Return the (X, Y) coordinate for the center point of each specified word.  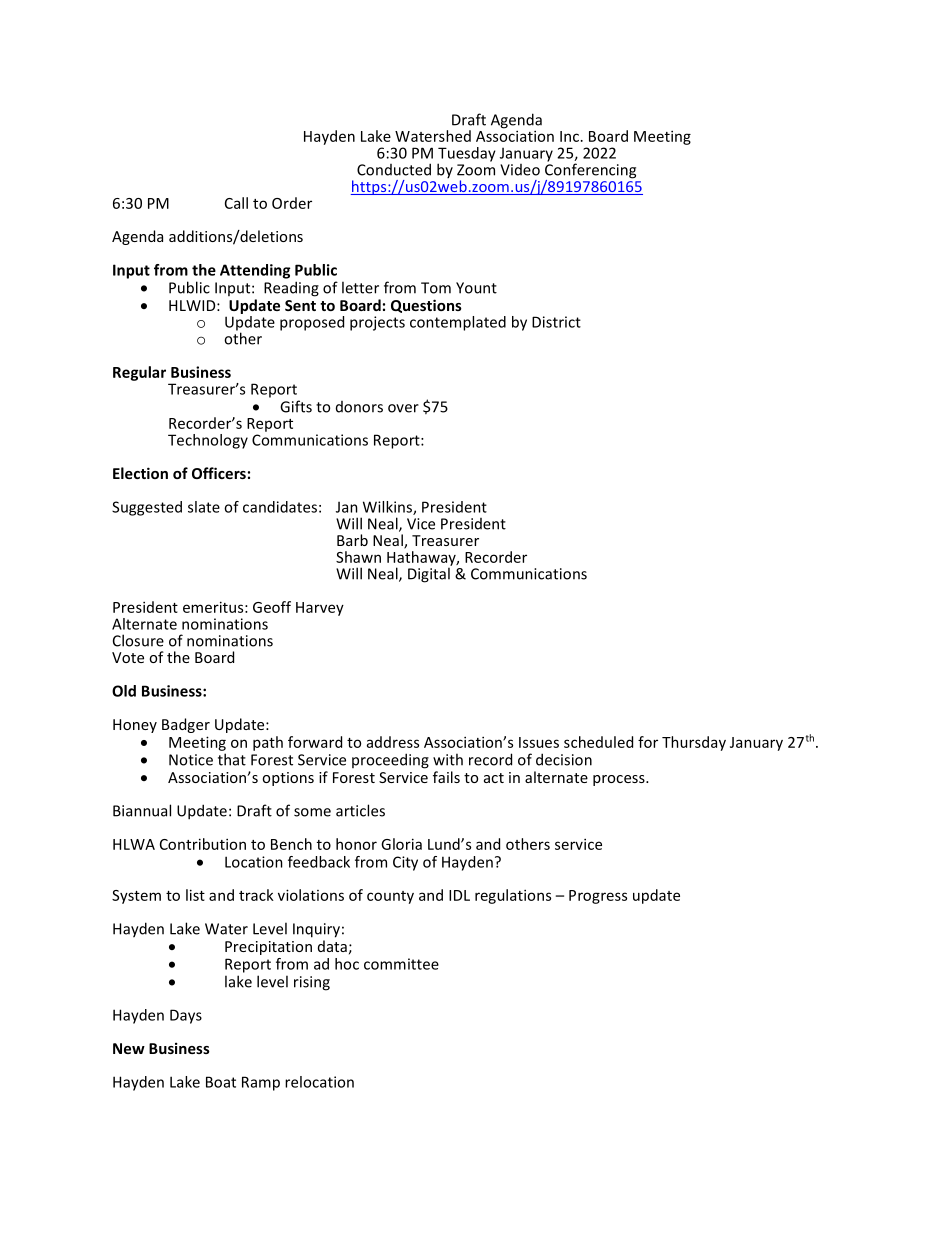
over (403, 408)
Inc (569, 136)
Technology (208, 441)
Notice (191, 760)
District (556, 322)
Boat (221, 1082)
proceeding (390, 761)
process (620, 780)
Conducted (394, 169)
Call (236, 203)
